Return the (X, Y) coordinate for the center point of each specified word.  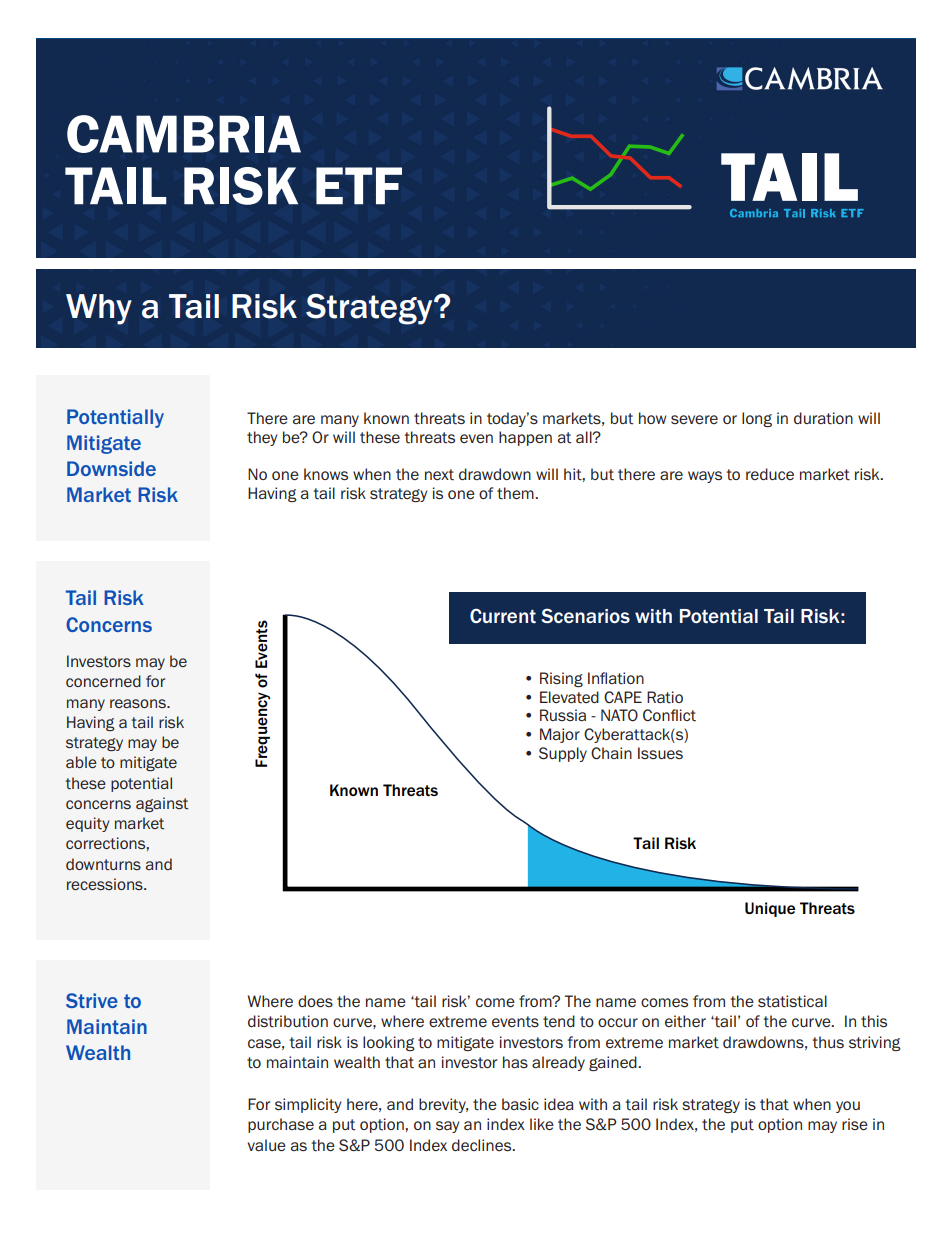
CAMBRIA (184, 134)
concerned (103, 681)
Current (503, 615)
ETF (359, 186)
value (266, 1145)
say (447, 1127)
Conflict (669, 715)
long (757, 419)
